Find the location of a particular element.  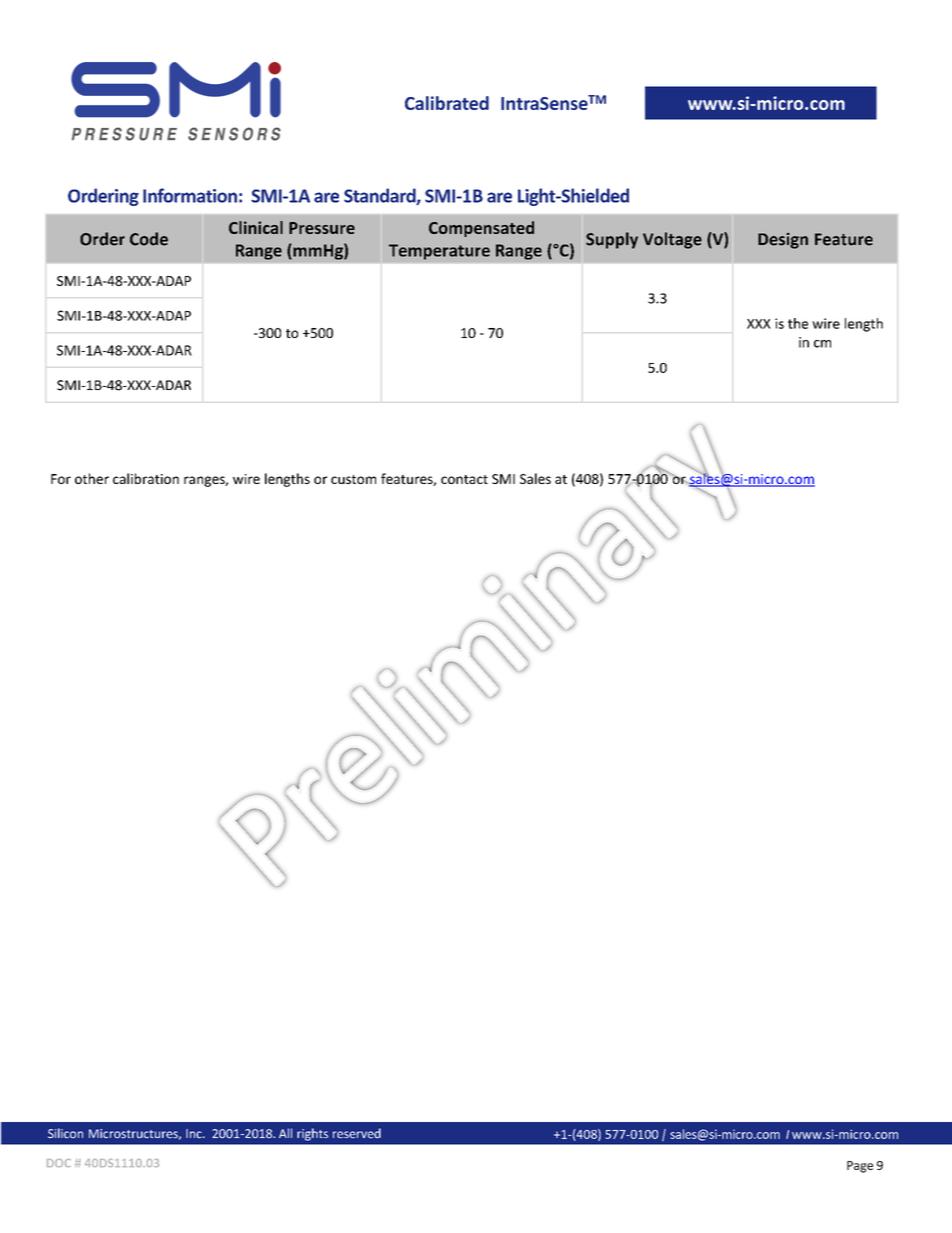

calibration is located at coordinates (146, 478).
